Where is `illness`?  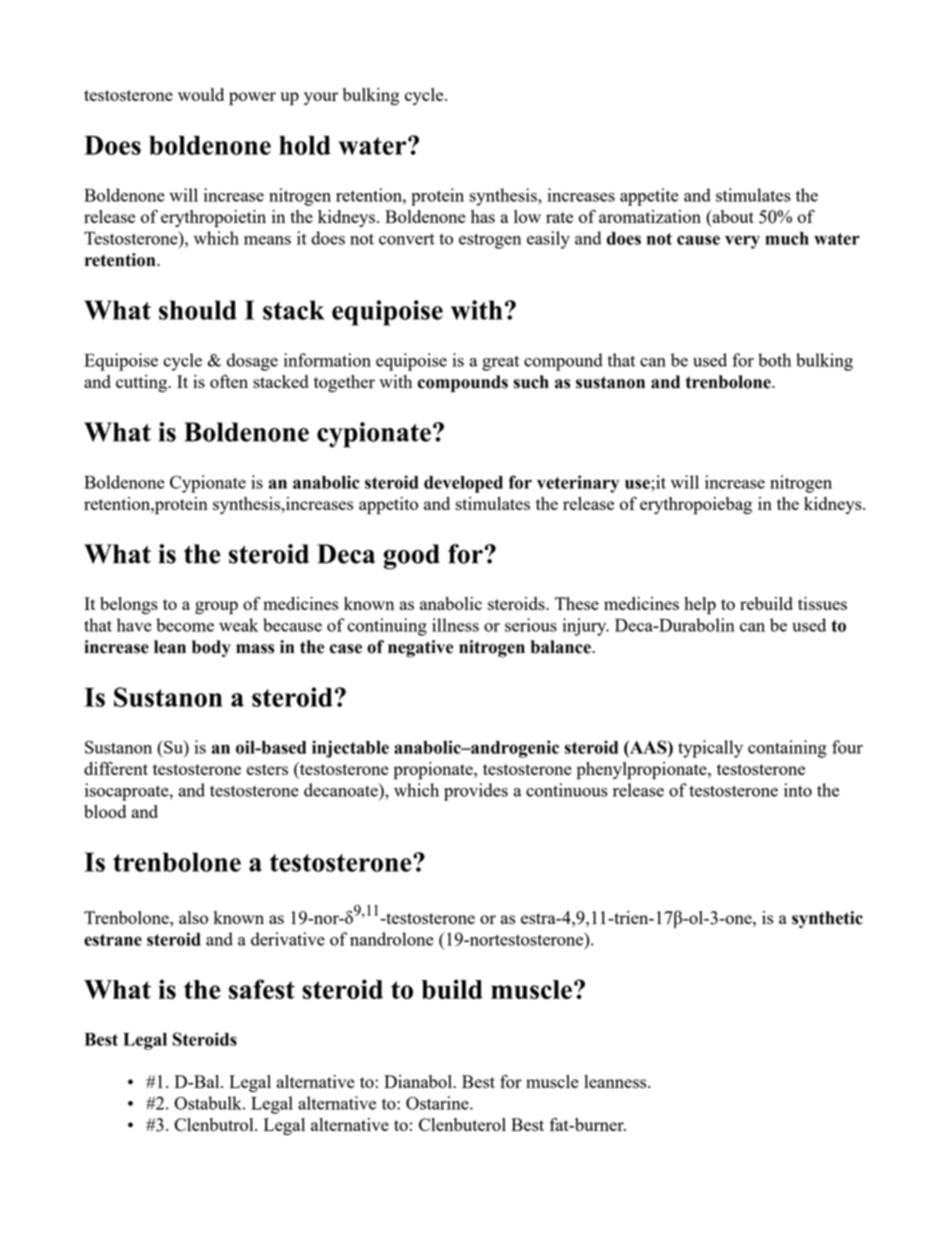
illness is located at coordinates (455, 625).
